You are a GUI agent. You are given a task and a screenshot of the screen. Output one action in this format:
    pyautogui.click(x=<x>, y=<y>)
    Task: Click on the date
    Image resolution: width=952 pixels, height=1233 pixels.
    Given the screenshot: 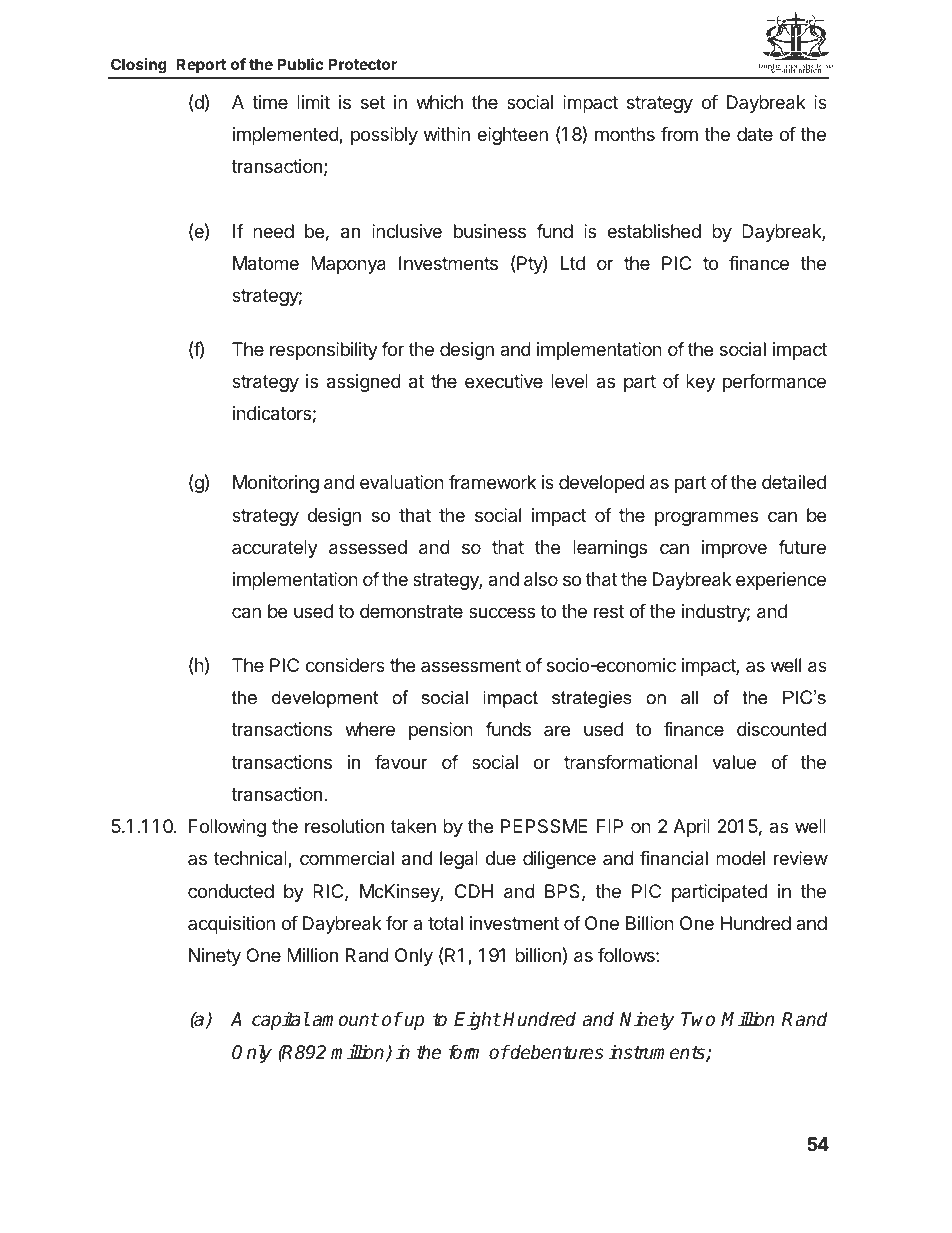 What is the action you would take?
    pyautogui.click(x=755, y=134)
